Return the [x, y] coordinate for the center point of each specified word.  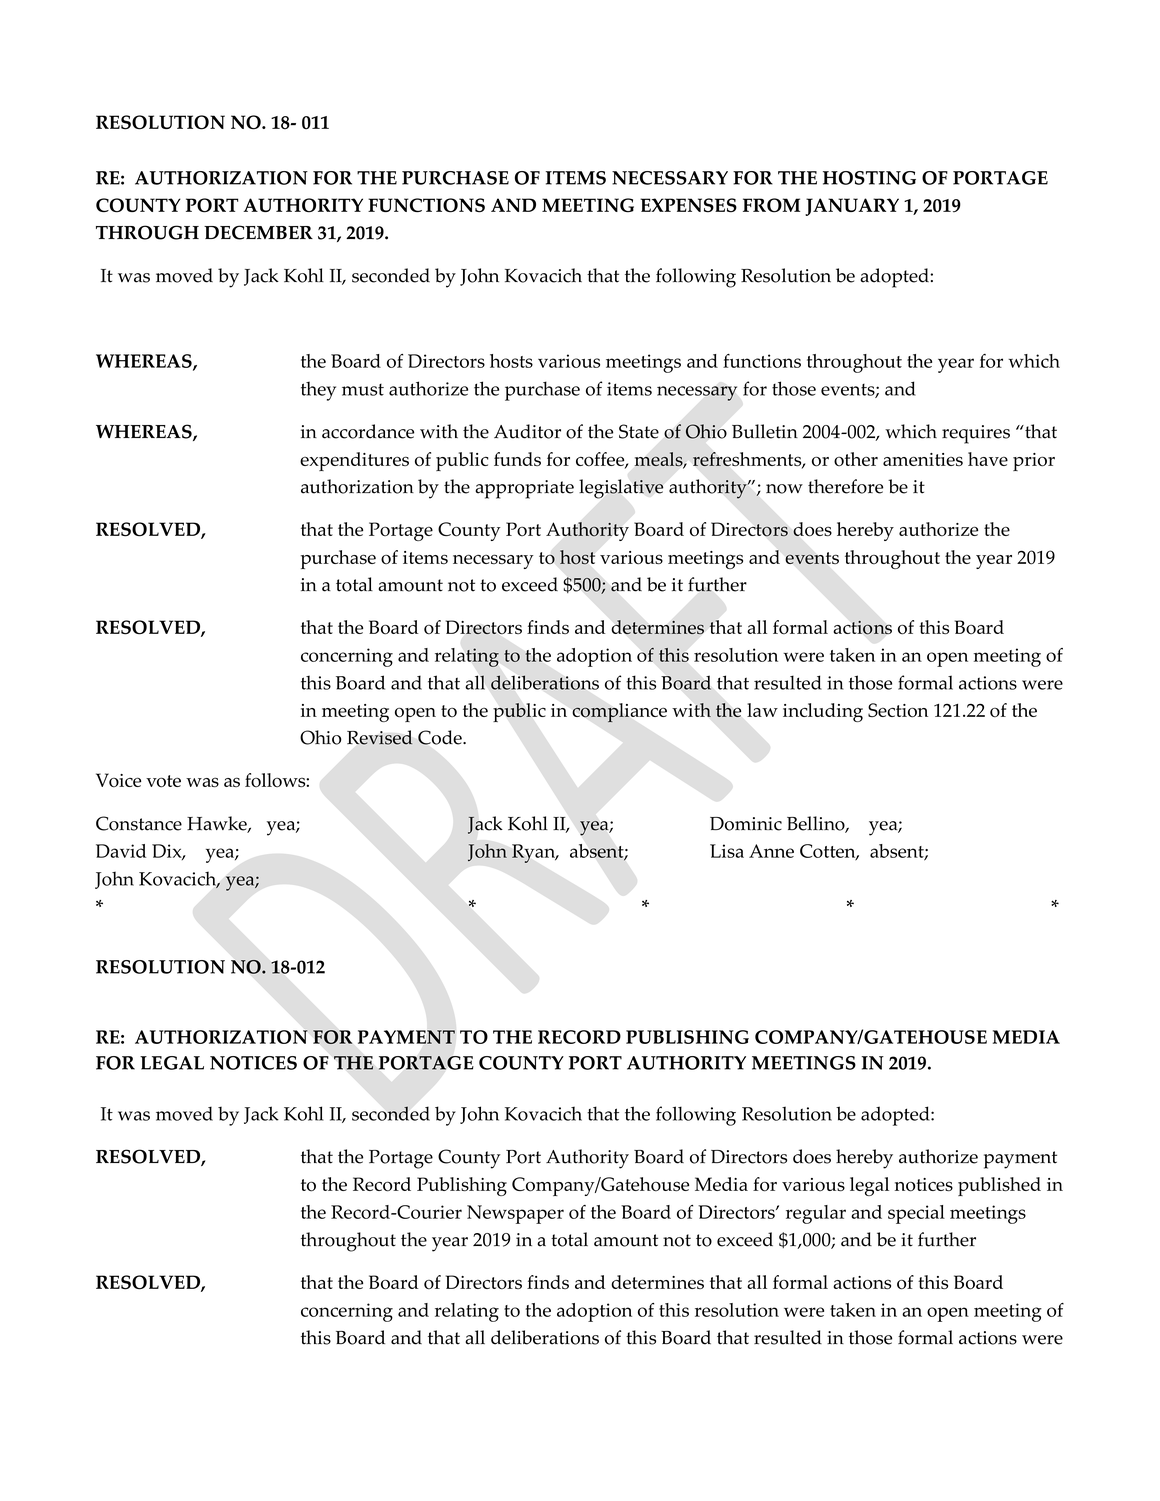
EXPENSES [688, 205]
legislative [621, 489]
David [121, 851]
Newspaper [515, 1214]
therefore [845, 486]
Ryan [535, 853]
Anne [771, 851]
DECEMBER [258, 232]
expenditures [354, 461]
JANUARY [852, 207]
